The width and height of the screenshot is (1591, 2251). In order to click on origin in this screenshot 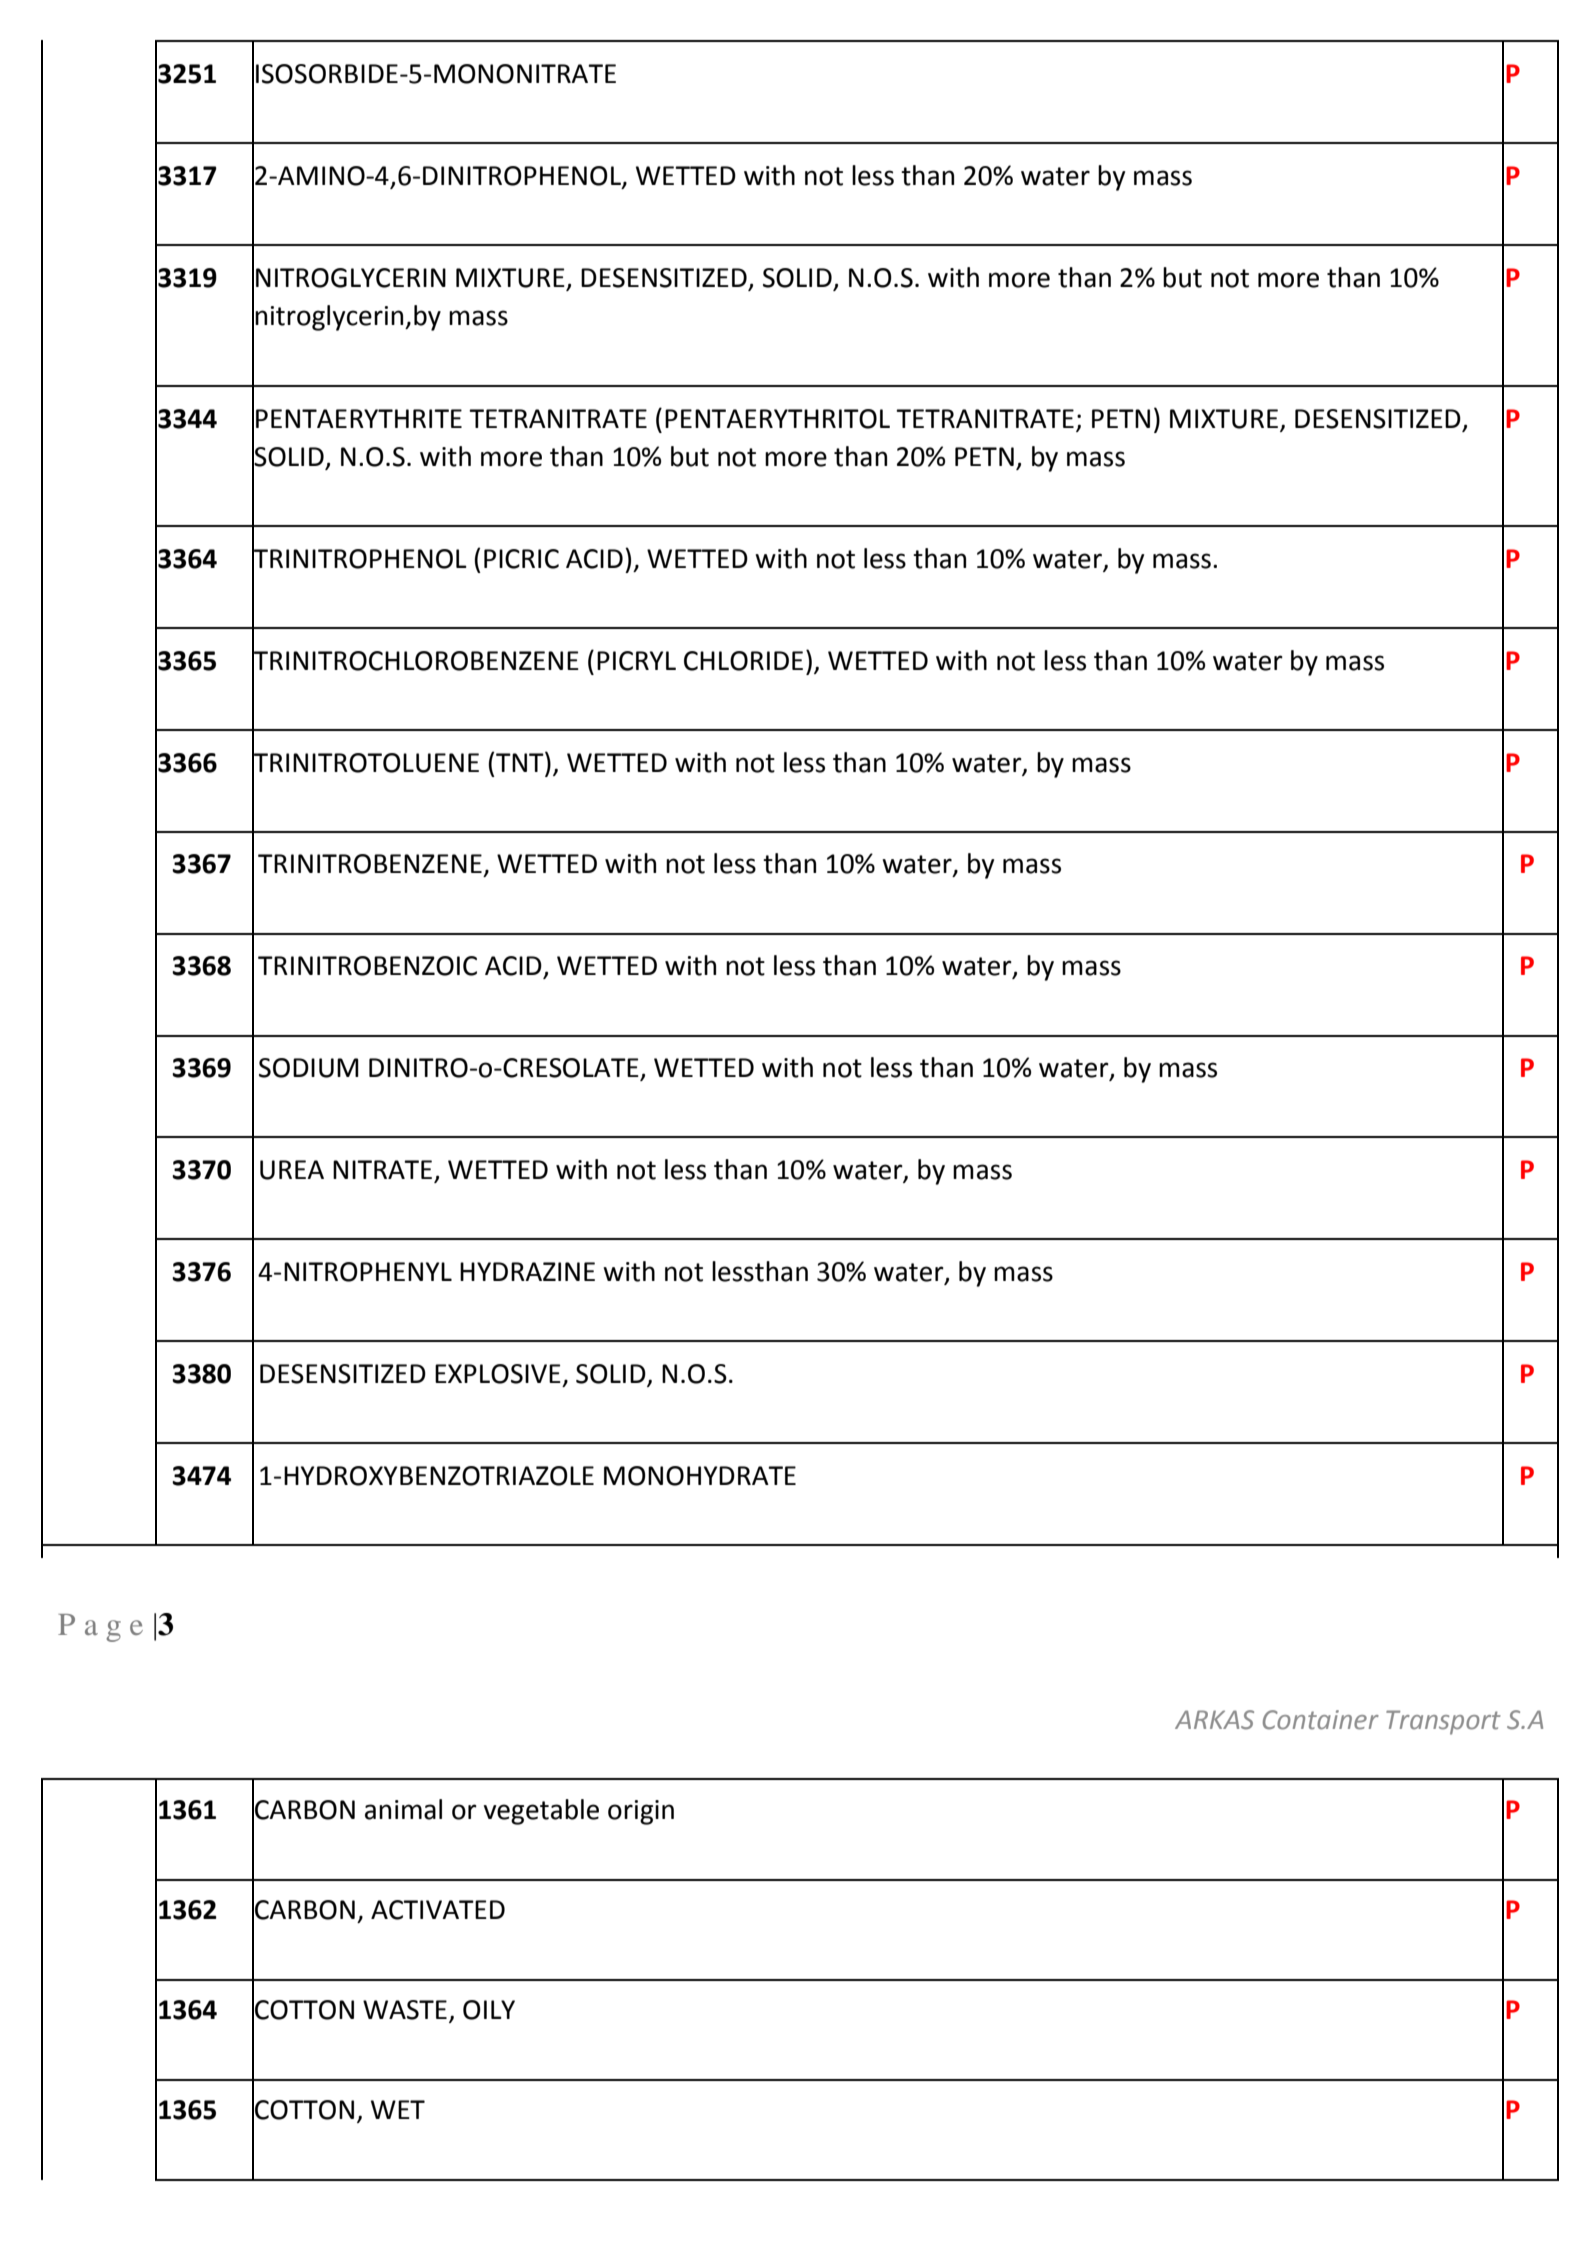, I will do `click(641, 1812)`.
